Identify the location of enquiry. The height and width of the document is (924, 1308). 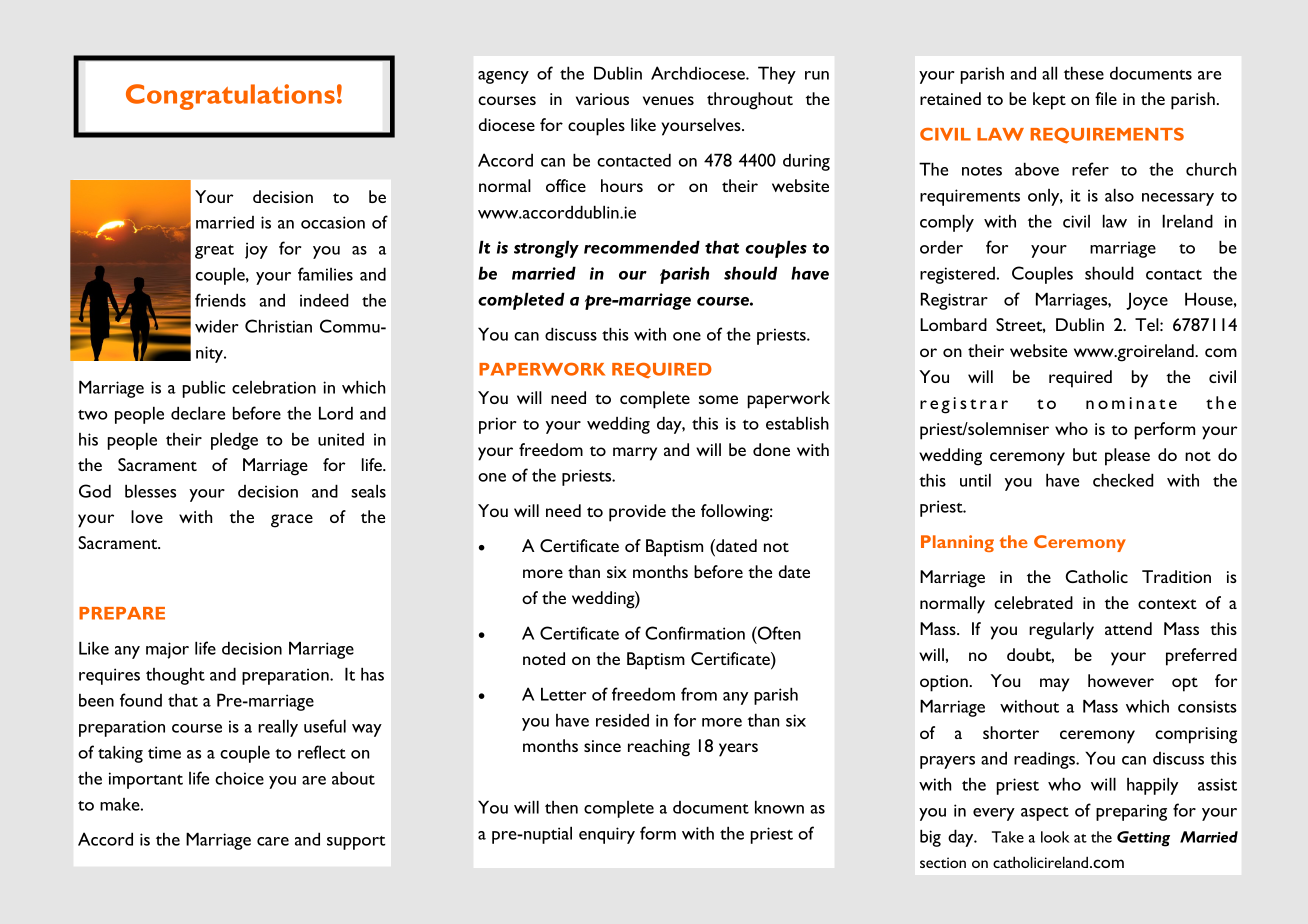
(607, 835).
